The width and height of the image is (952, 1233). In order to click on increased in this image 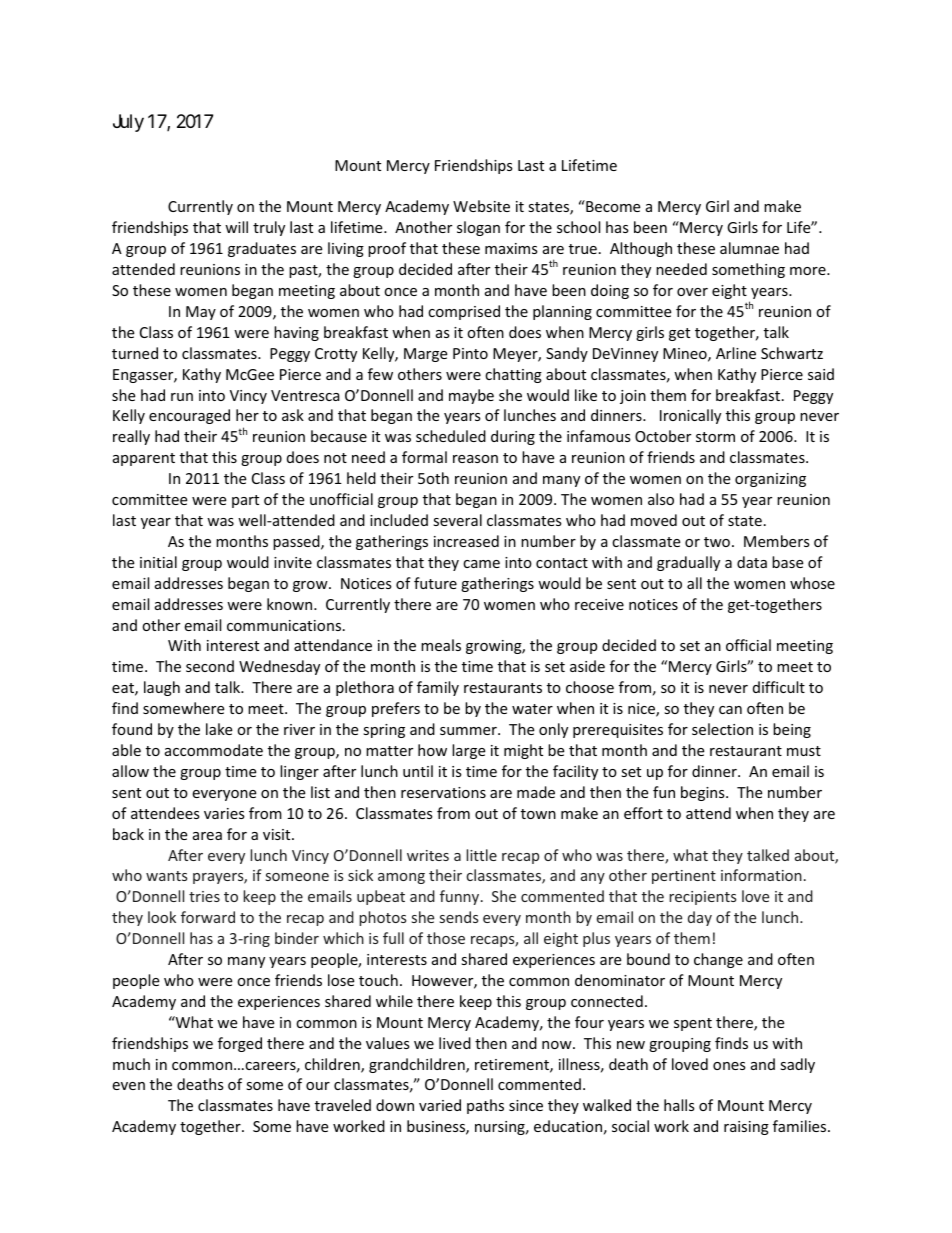, I will do `click(466, 541)`.
